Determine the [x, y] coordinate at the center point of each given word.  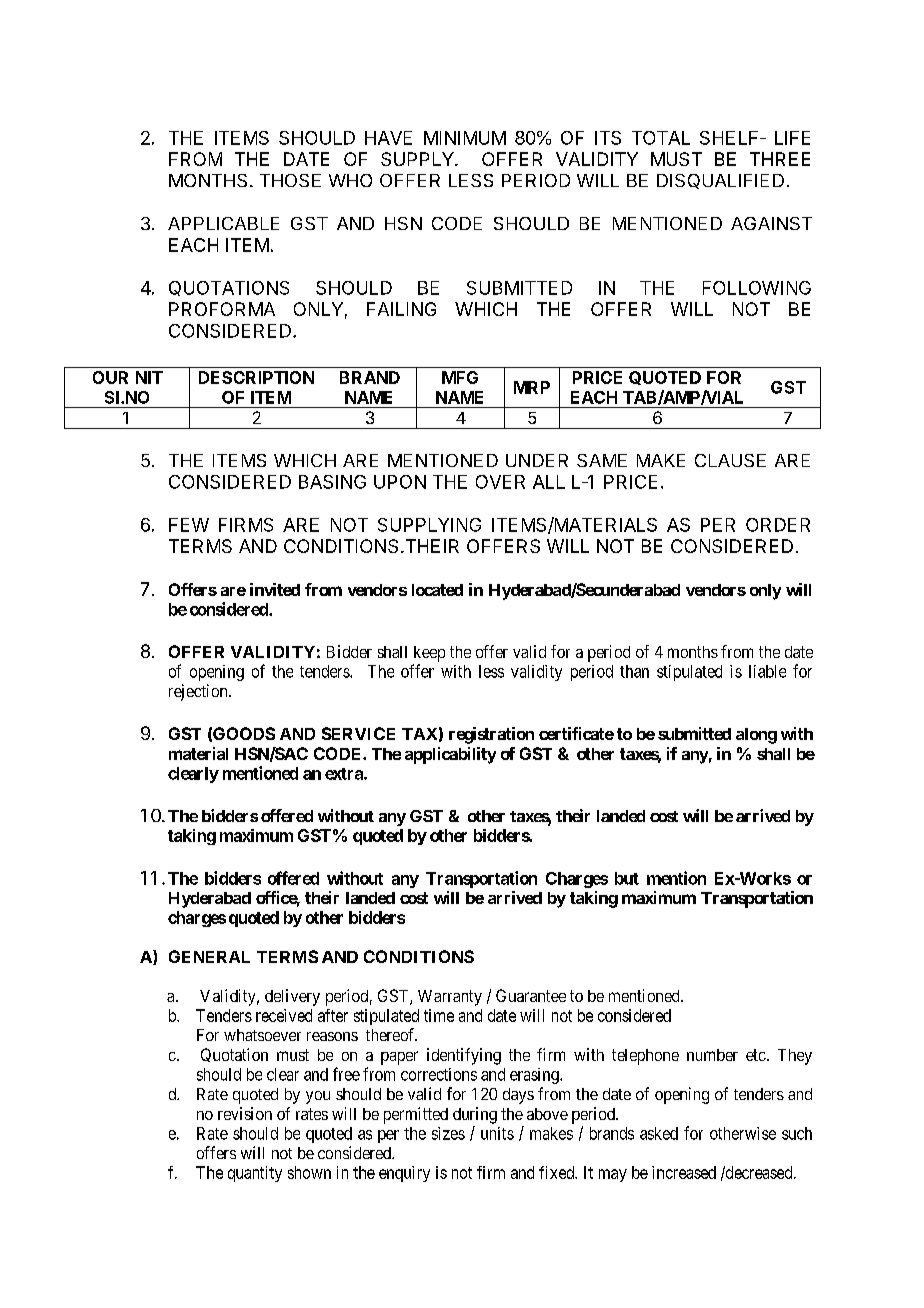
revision [245, 1113]
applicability [450, 755]
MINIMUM [465, 138]
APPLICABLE [223, 223]
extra [345, 774]
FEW [189, 525]
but [627, 878]
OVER [500, 482]
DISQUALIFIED [720, 181]
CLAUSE [730, 460]
